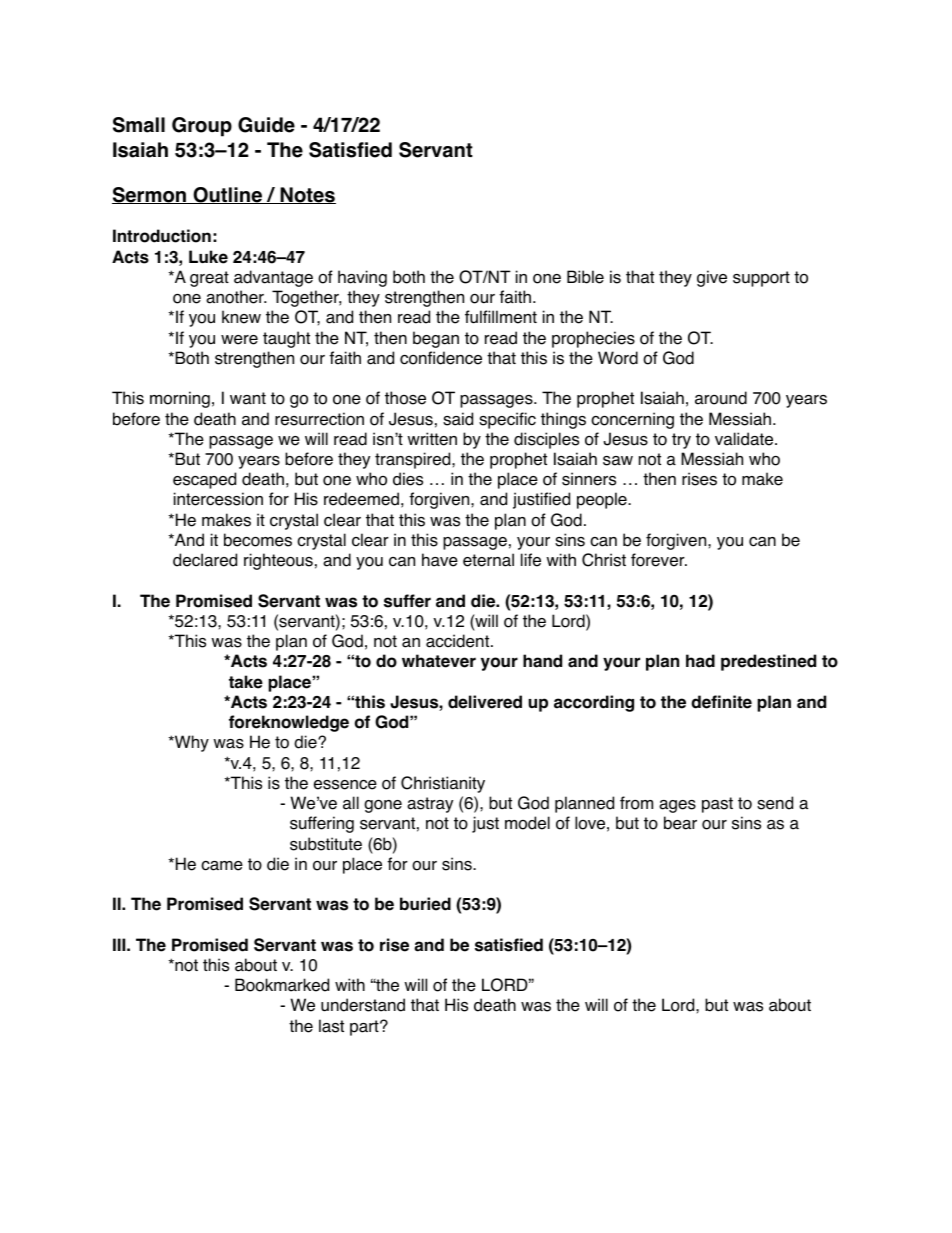 This screenshot has height=1233, width=952. What do you see at coordinates (307, 195) in the screenshot?
I see `Notes` at bounding box center [307, 195].
